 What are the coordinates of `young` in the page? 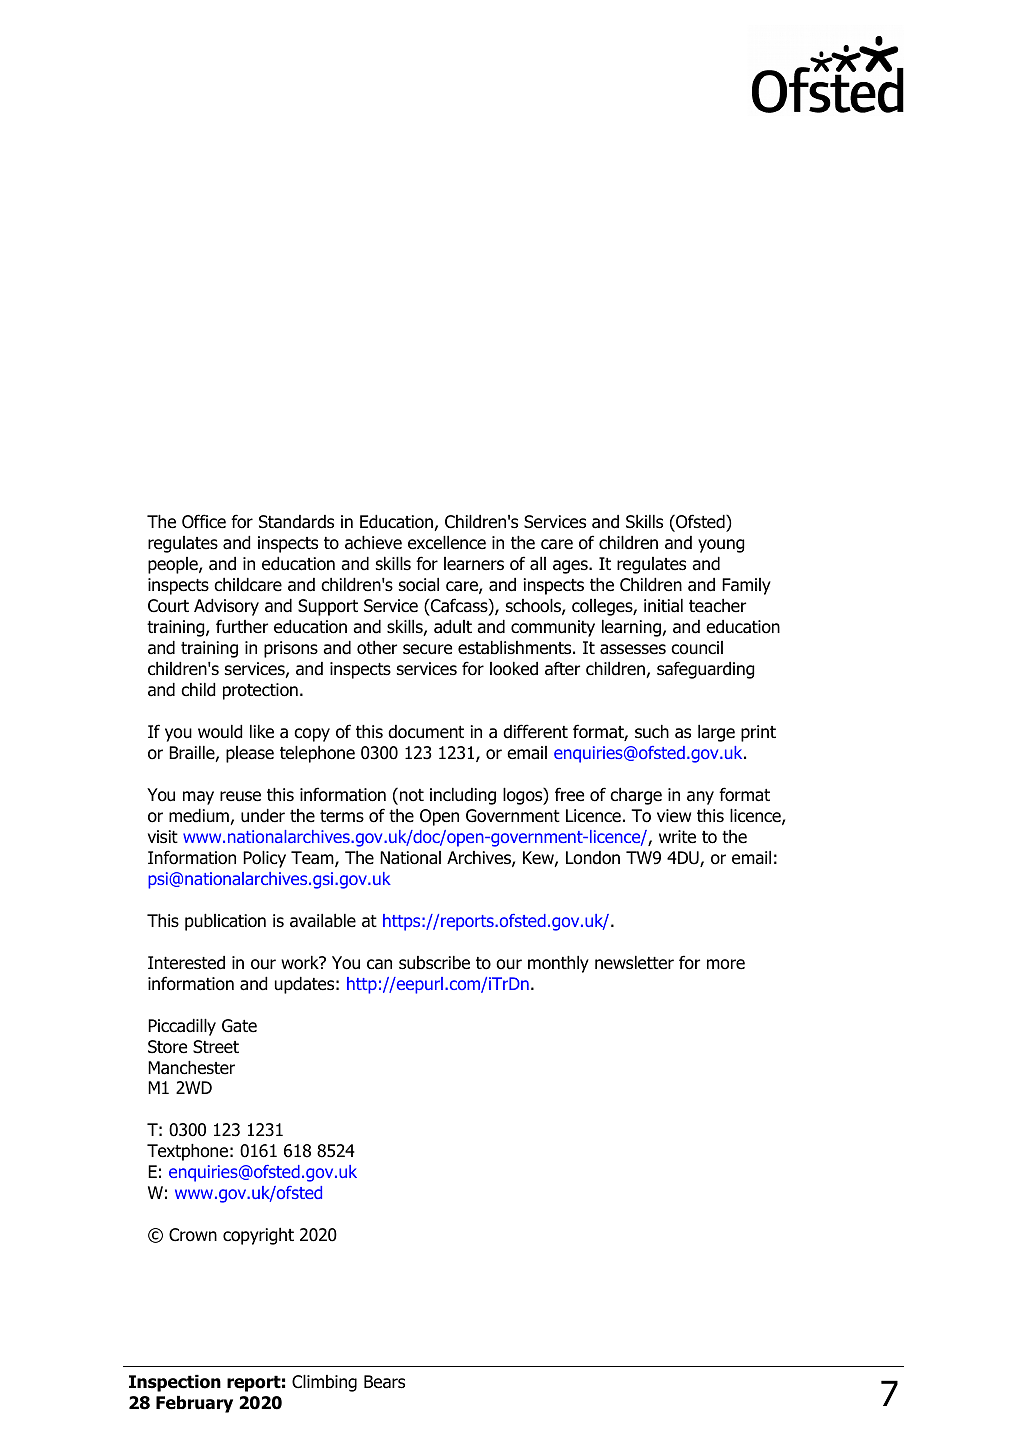 It's located at (721, 546).
